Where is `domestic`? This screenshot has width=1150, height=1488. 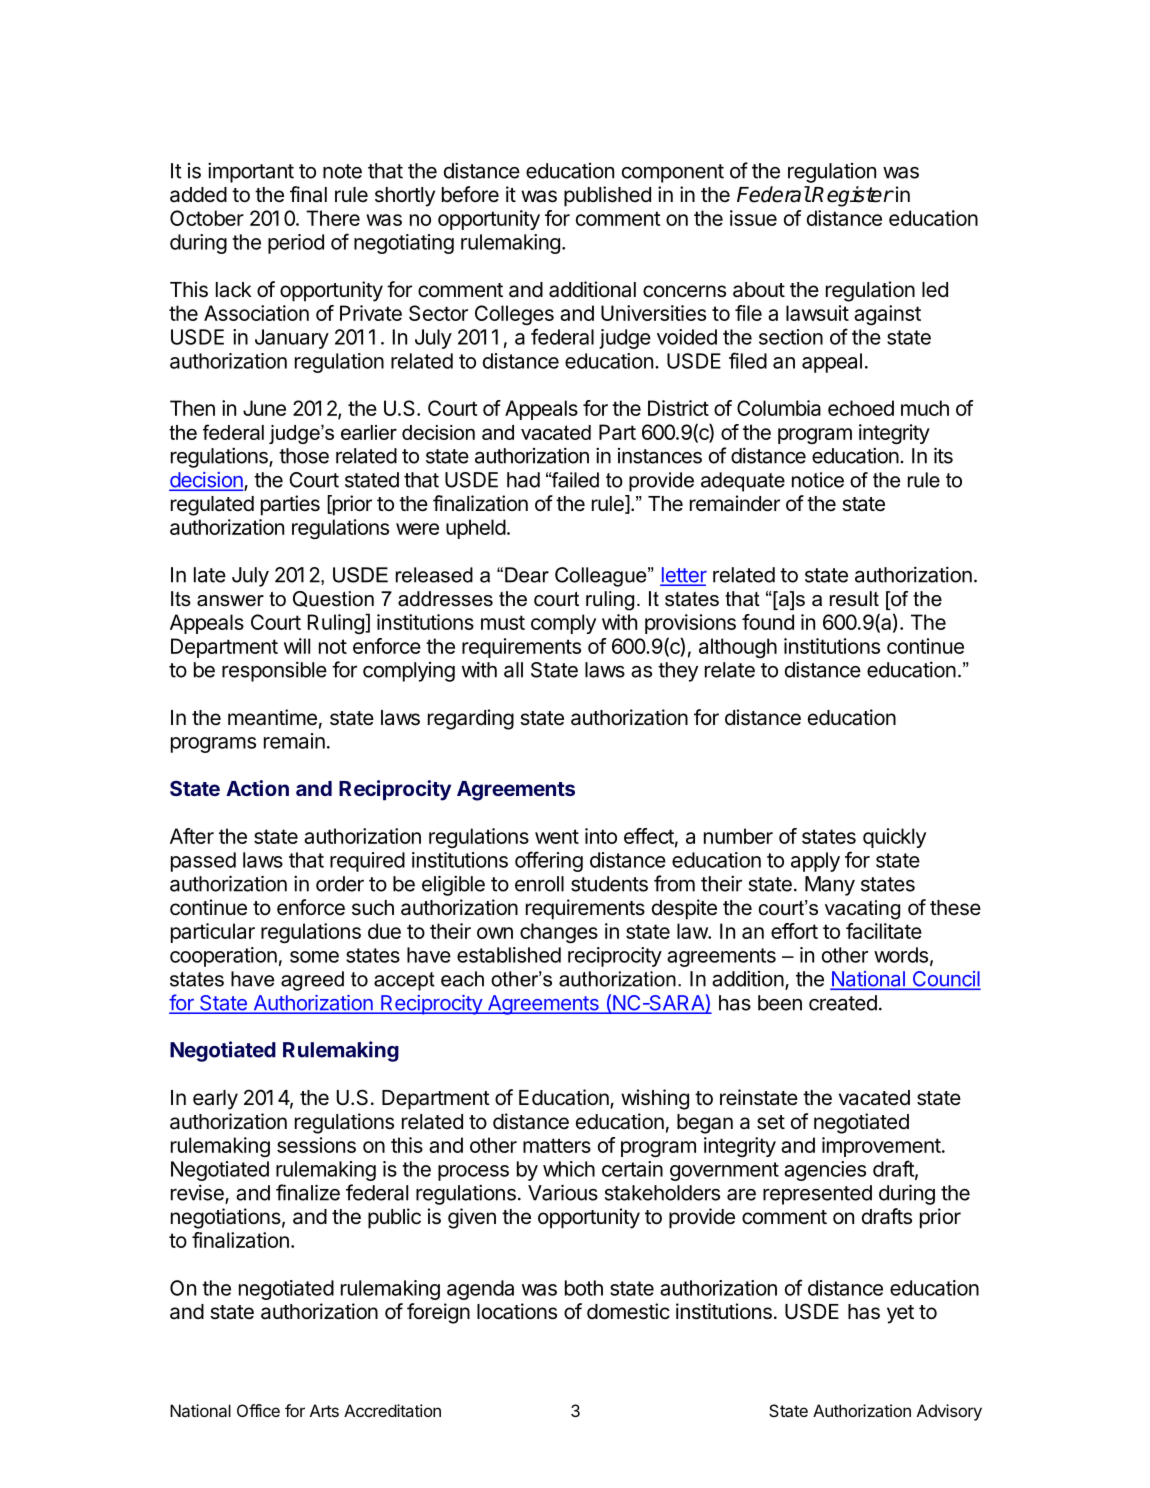
domestic is located at coordinates (628, 1311).
